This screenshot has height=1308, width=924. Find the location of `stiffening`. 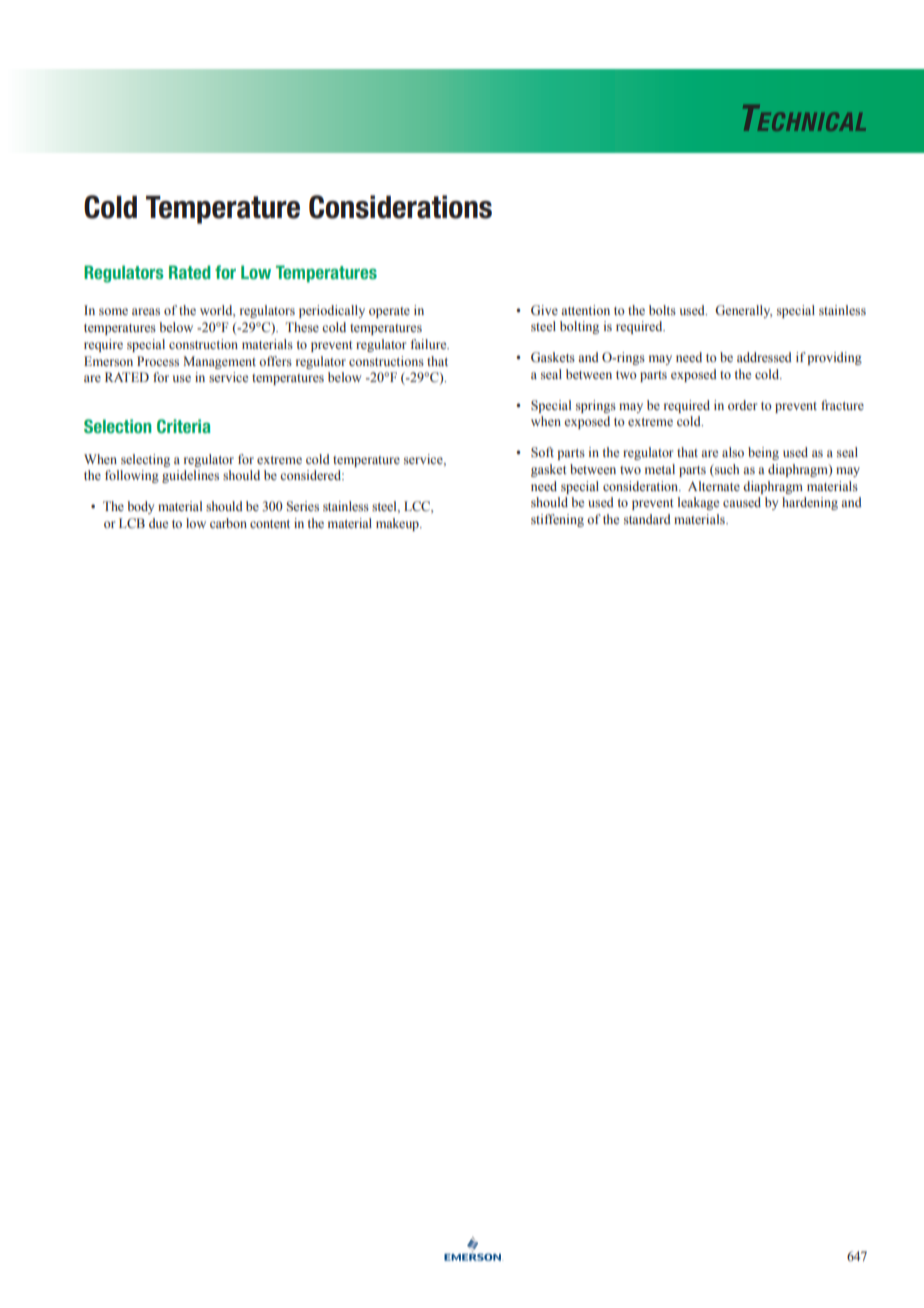

stiffening is located at coordinates (557, 520).
